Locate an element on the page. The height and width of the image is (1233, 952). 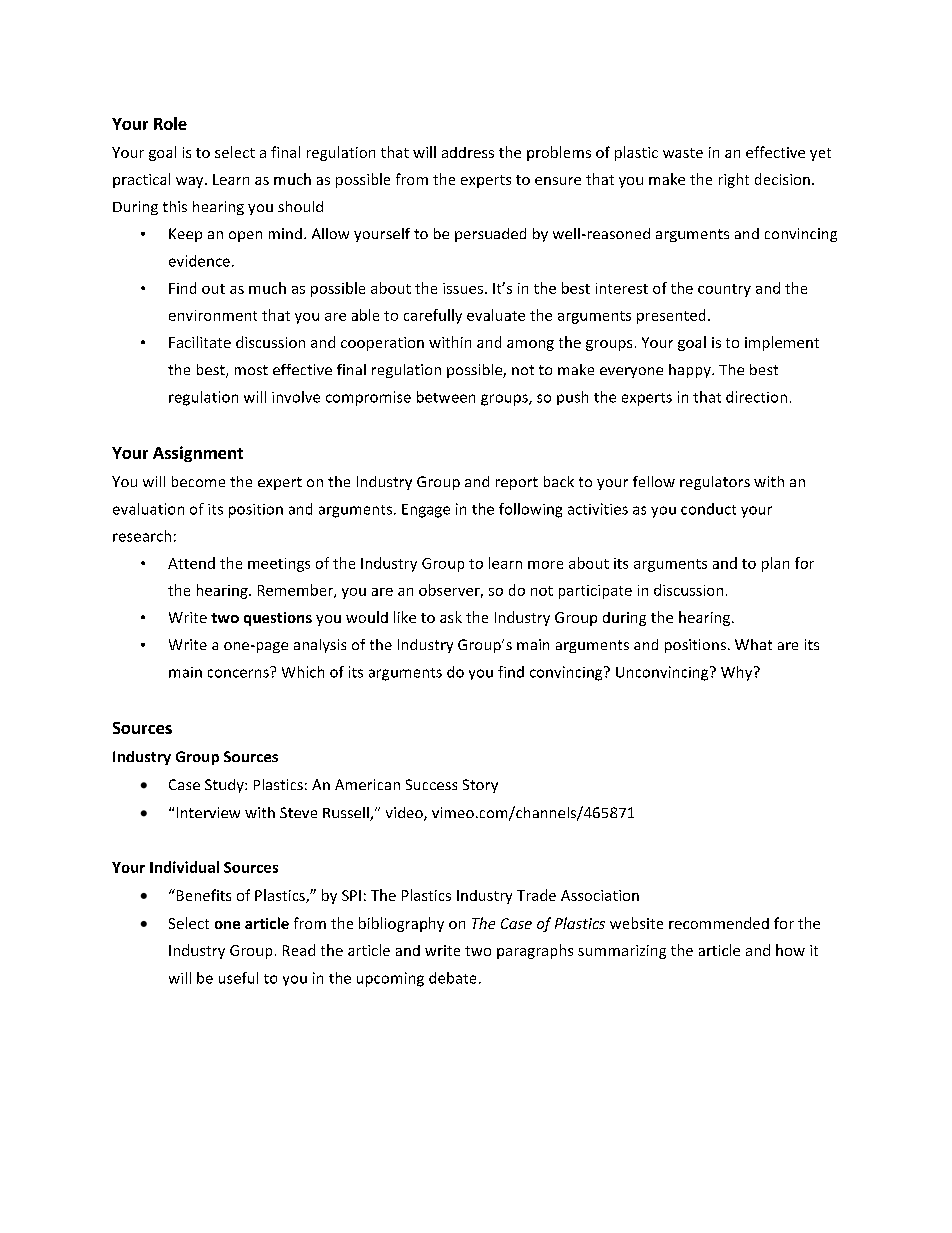
address is located at coordinates (468, 152).
